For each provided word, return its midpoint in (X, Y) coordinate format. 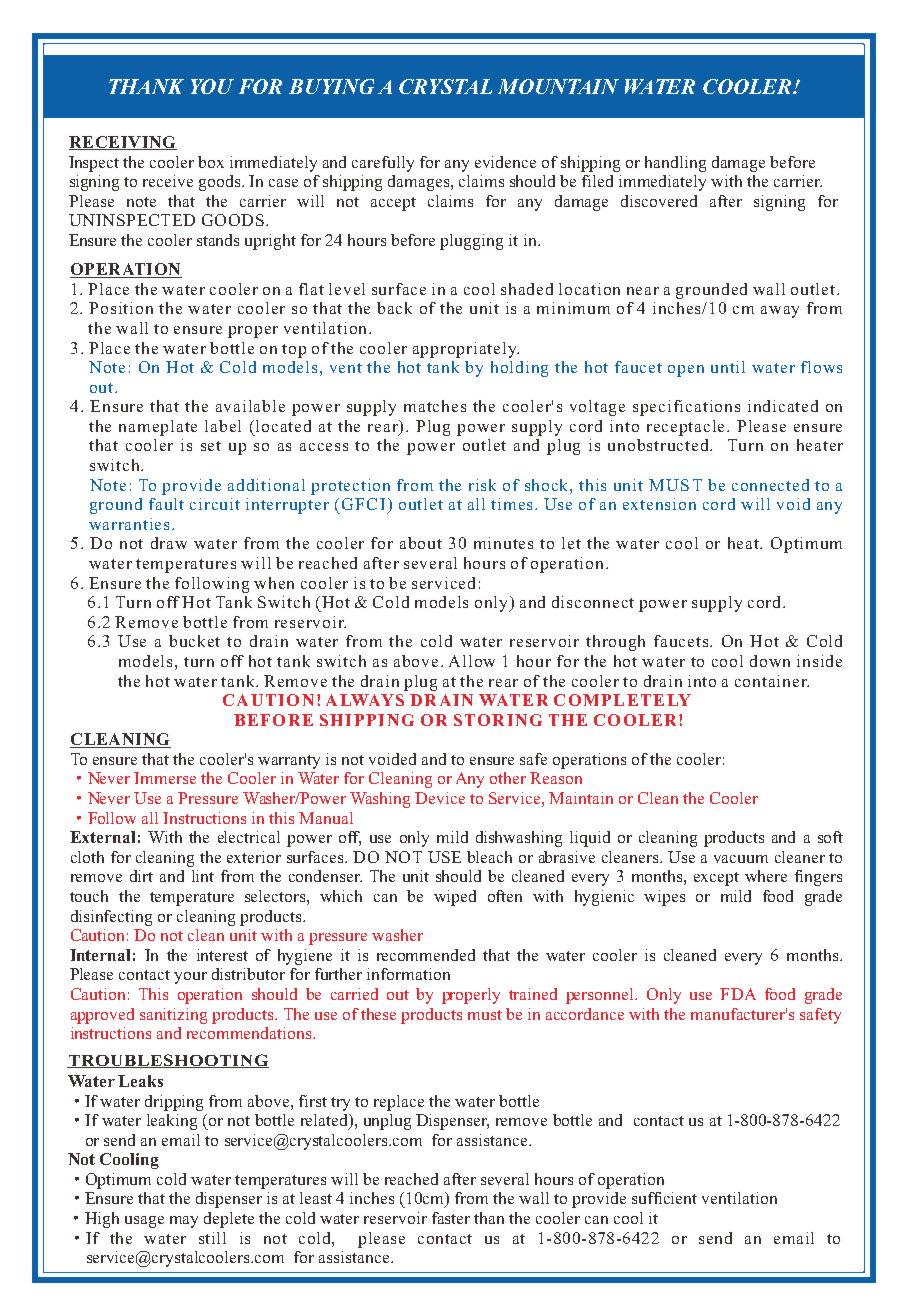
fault (166, 504)
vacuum (741, 859)
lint (203, 876)
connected (770, 485)
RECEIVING (123, 143)
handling (675, 164)
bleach (489, 857)
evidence (505, 162)
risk (482, 485)
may (184, 1222)
